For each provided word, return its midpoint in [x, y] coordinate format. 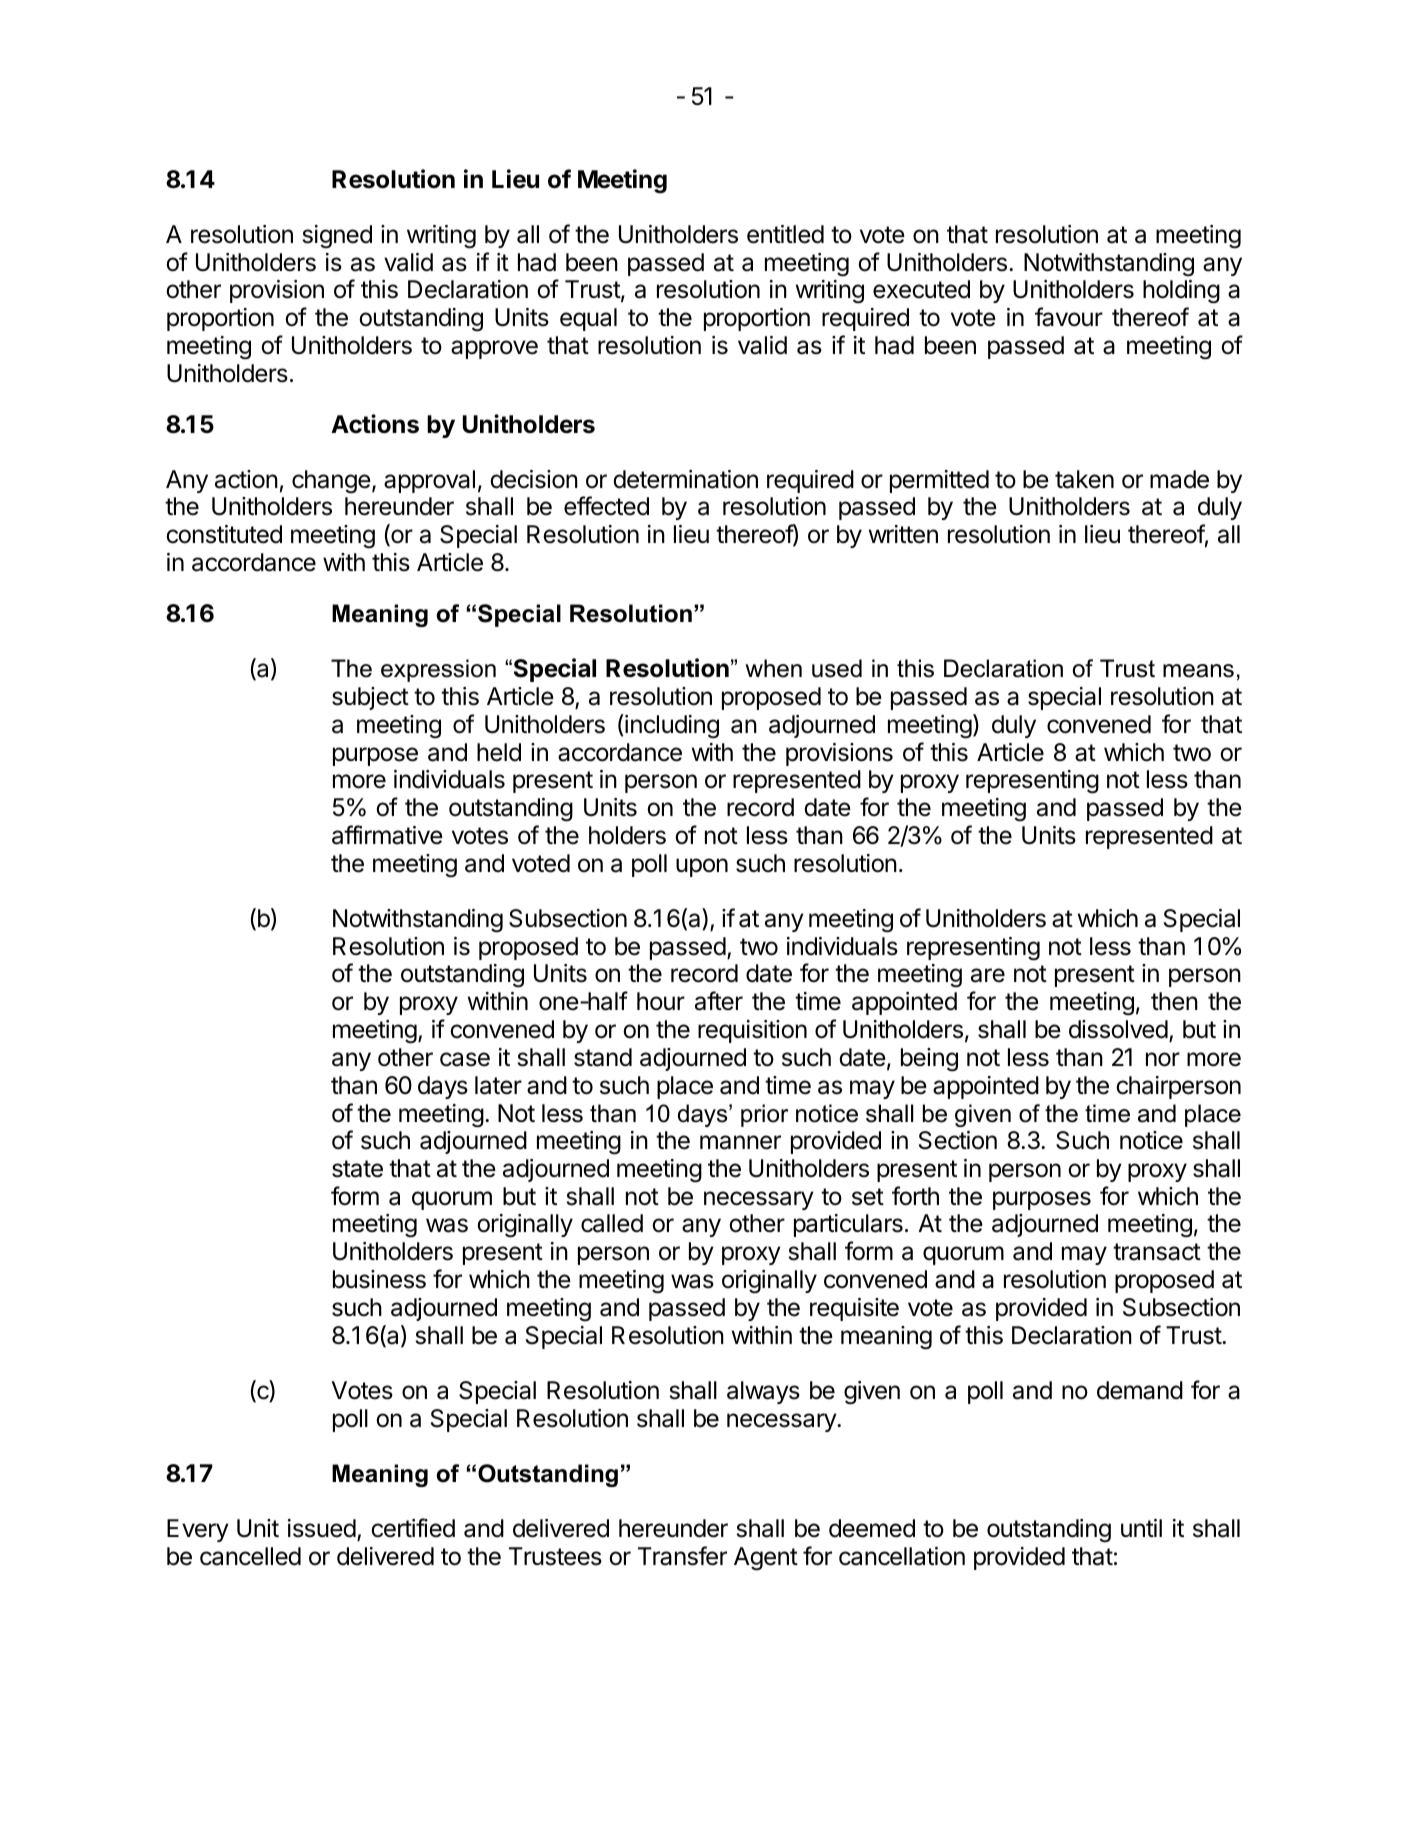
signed [337, 237]
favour [1069, 317]
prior [764, 1115]
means [1198, 671]
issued [322, 1528]
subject [370, 698]
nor [1163, 1059]
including [671, 726]
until [1141, 1528]
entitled [785, 234]
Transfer [682, 1556]
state [357, 1169]
